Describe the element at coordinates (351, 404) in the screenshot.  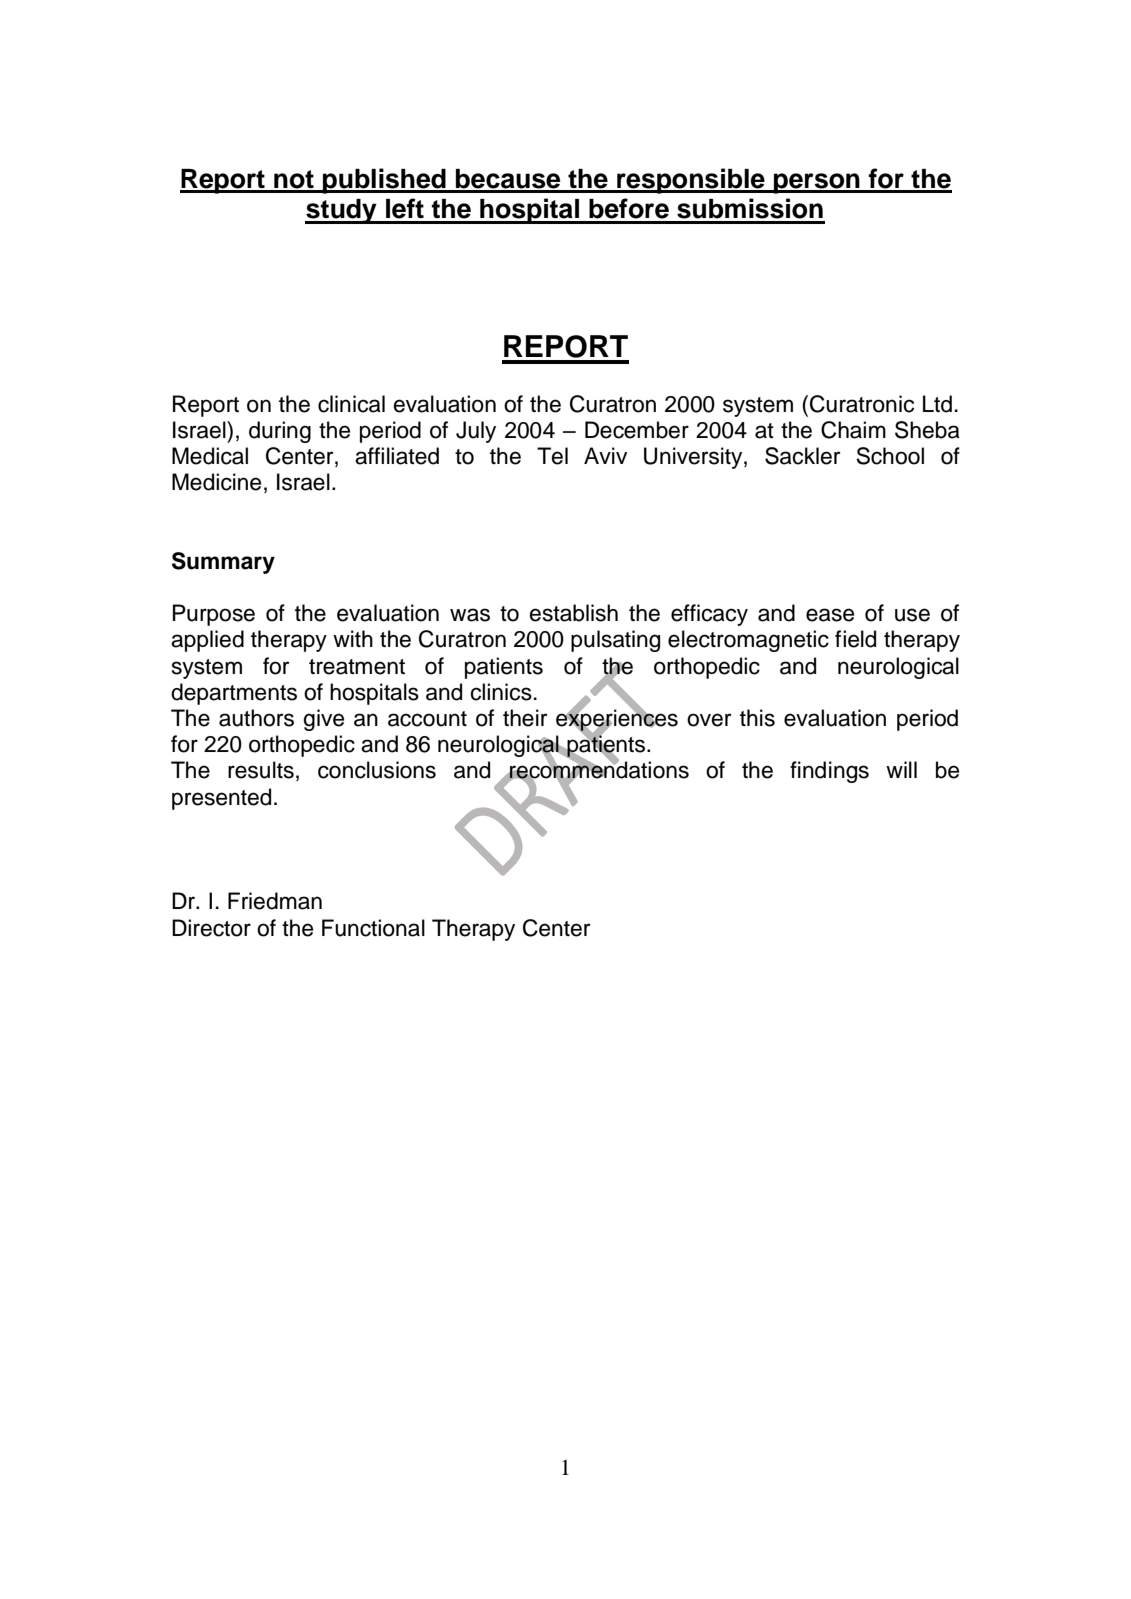
I see `clinical` at that location.
